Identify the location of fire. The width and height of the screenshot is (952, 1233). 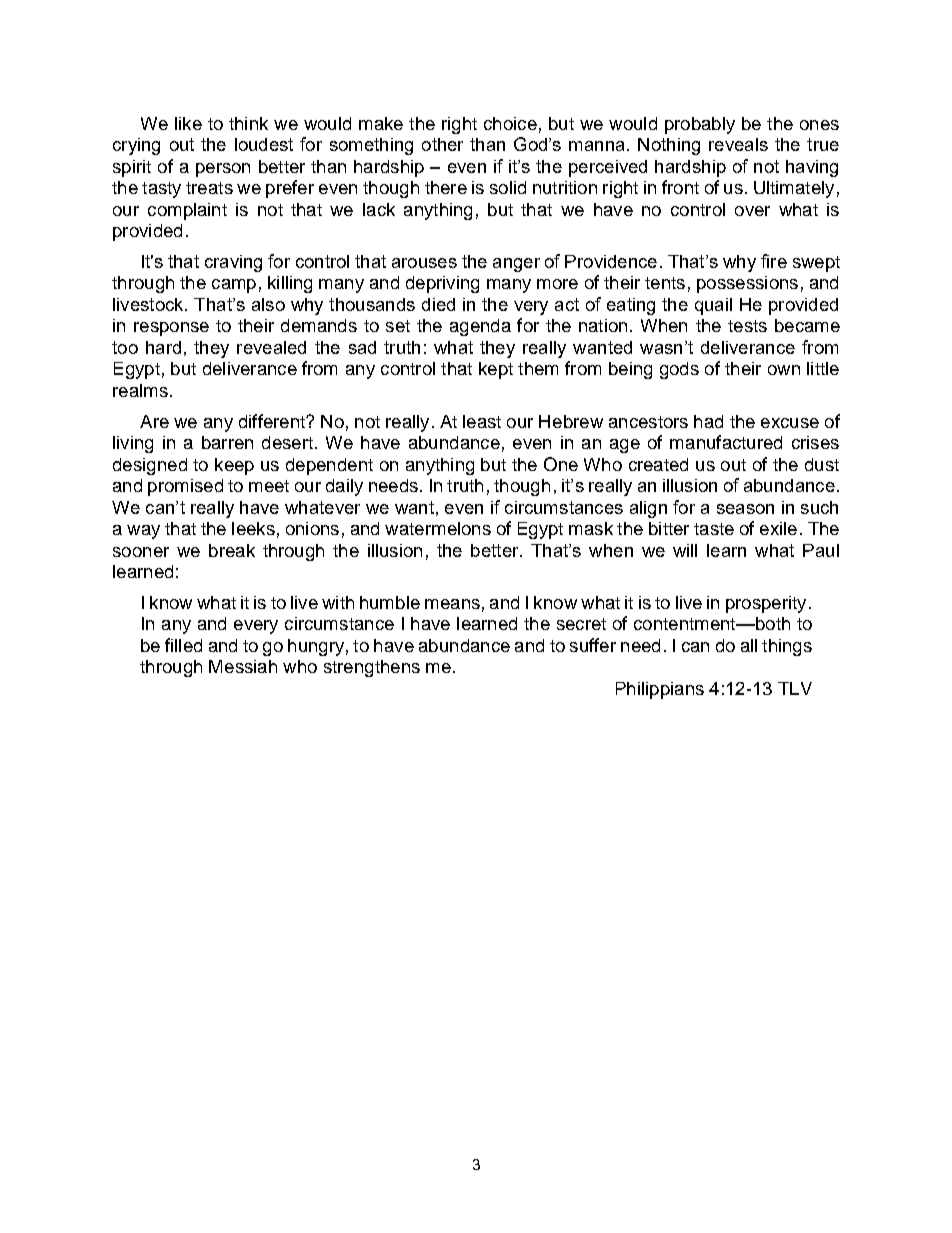
(774, 261).
